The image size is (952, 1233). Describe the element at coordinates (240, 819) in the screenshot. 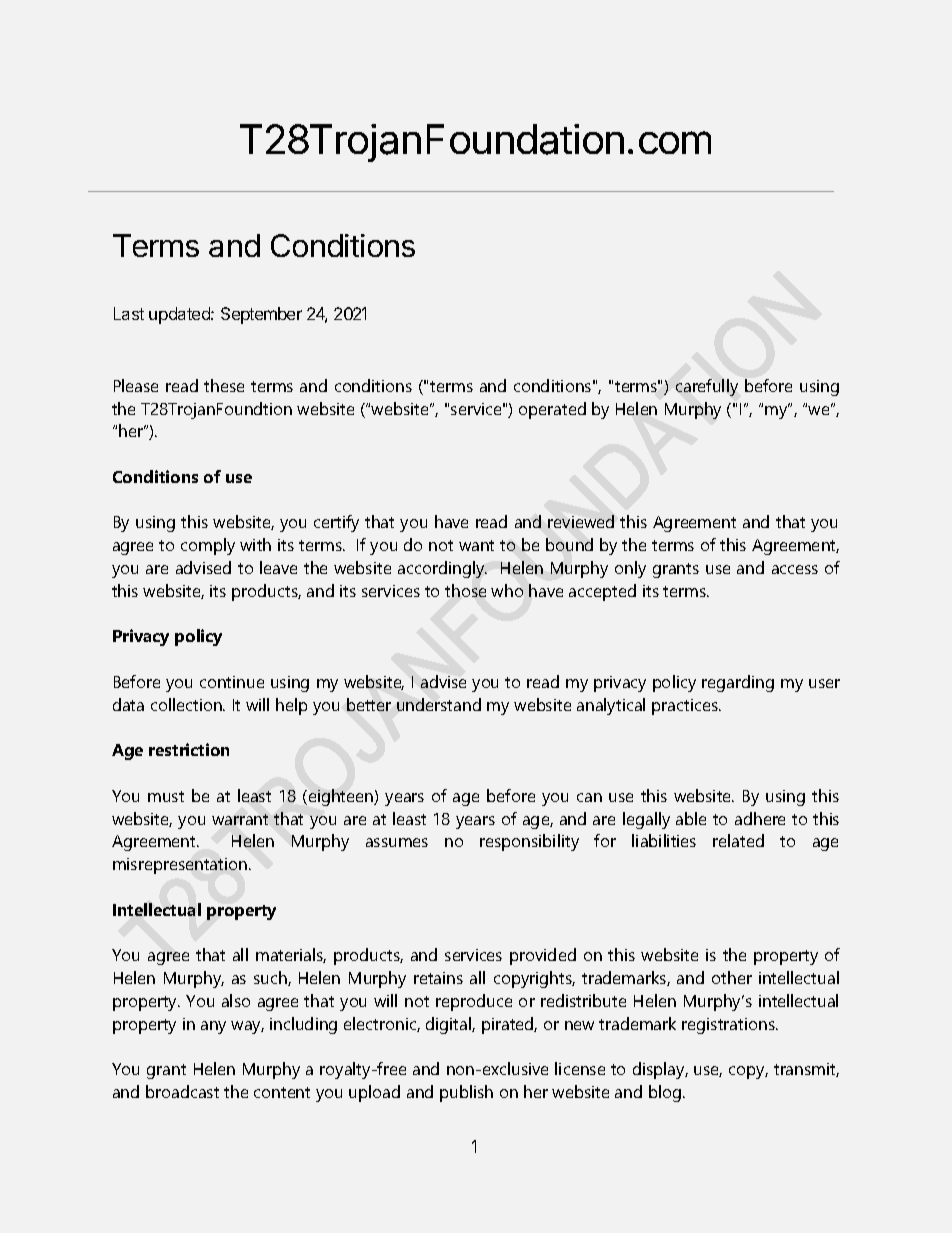

I see `warrant` at that location.
